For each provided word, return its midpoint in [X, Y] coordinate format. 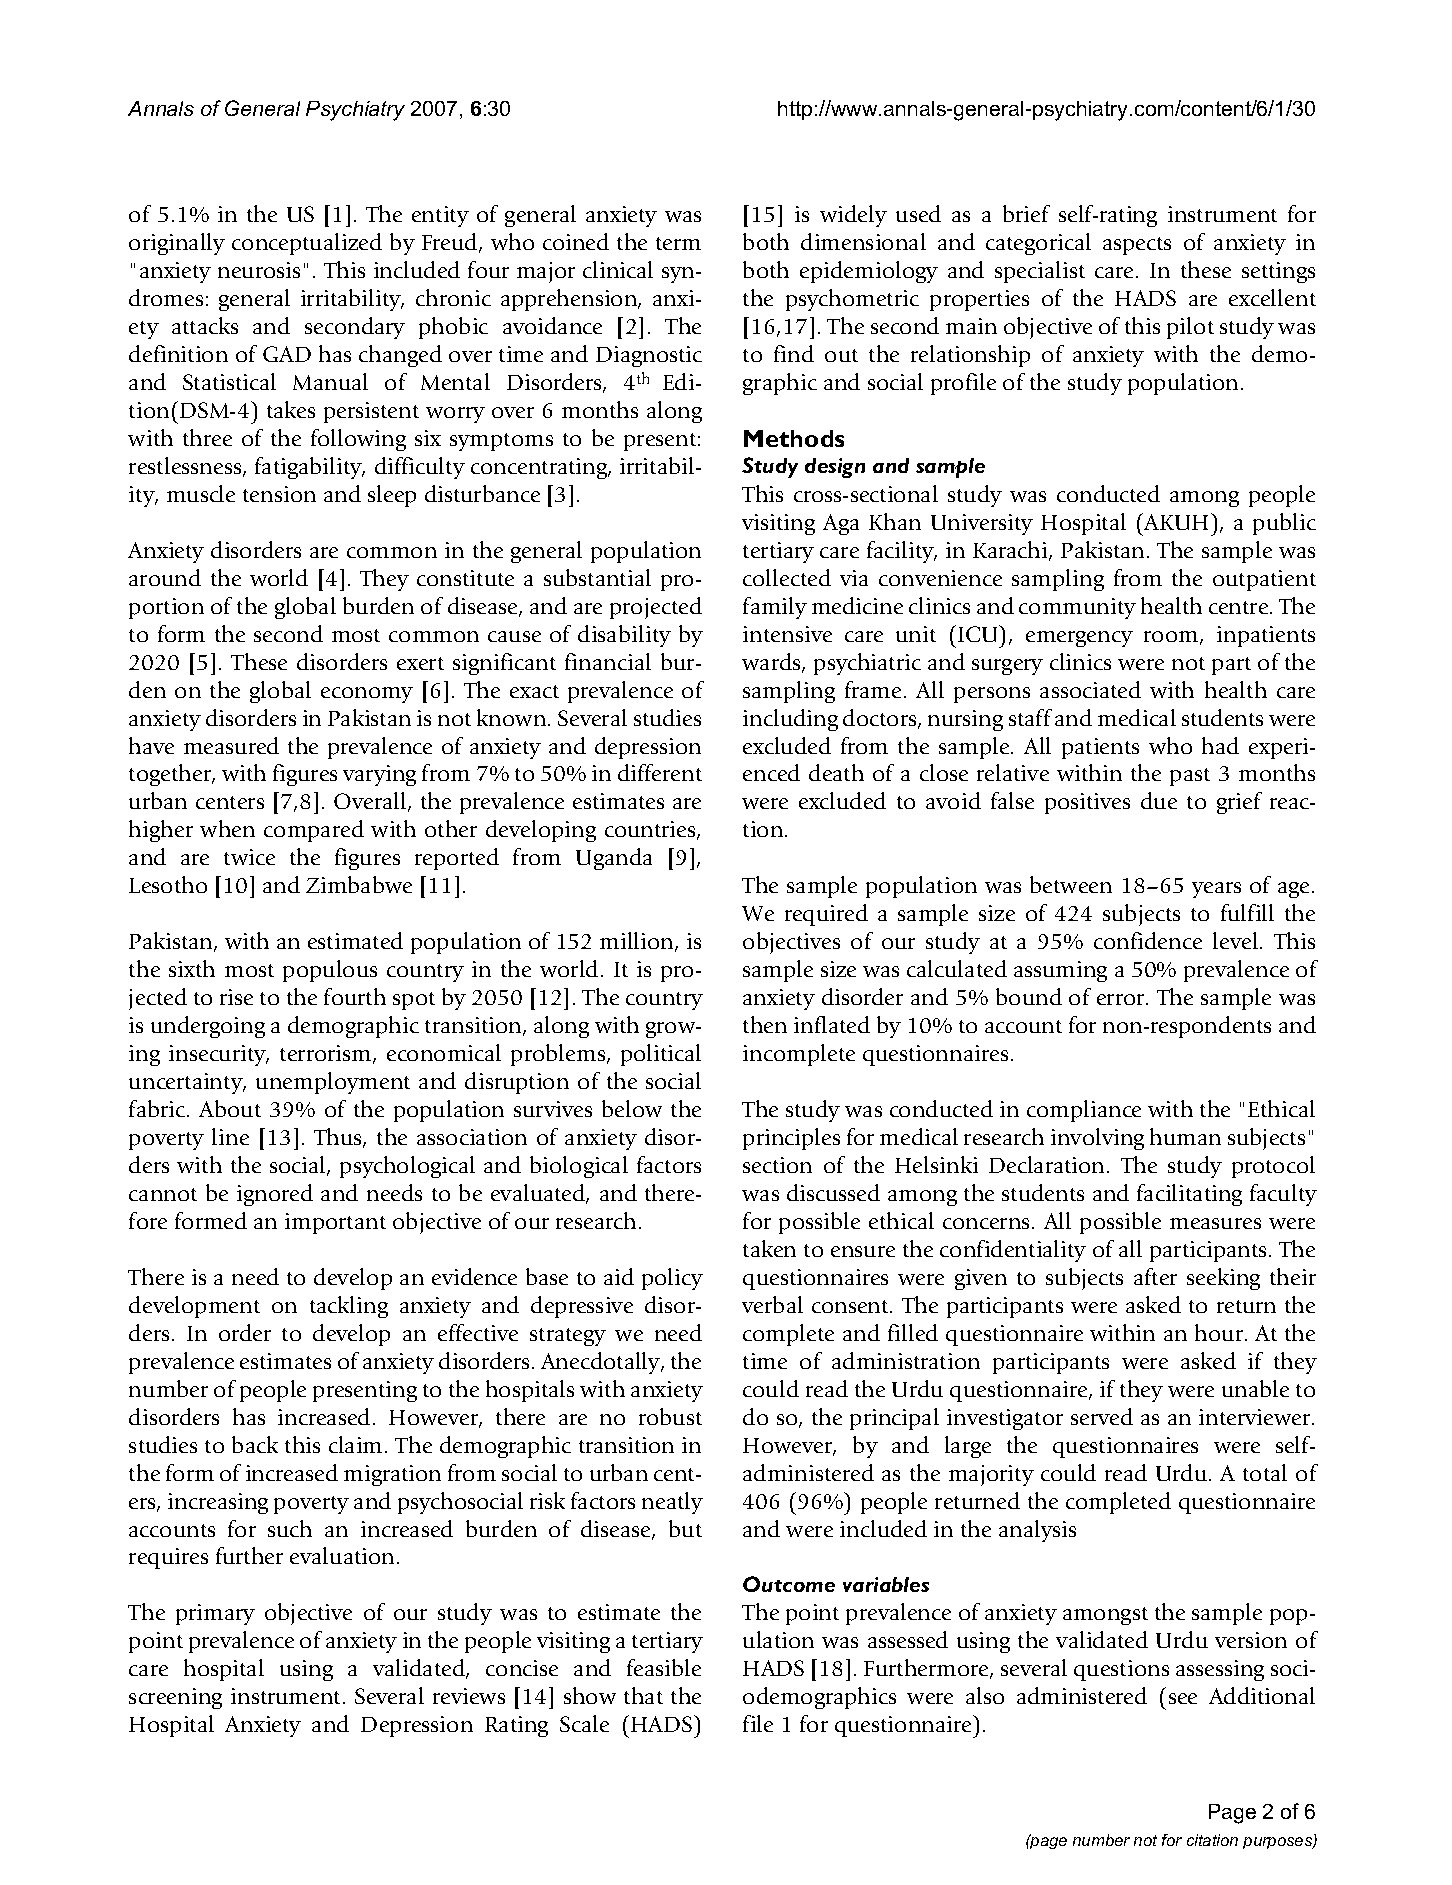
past [1190, 777]
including [790, 720]
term [678, 243]
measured [231, 745]
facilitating [1189, 1195]
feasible [664, 1667]
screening [175, 1698]
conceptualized [307, 244]
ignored [275, 1195]
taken [769, 1248]
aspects [1137, 246]
